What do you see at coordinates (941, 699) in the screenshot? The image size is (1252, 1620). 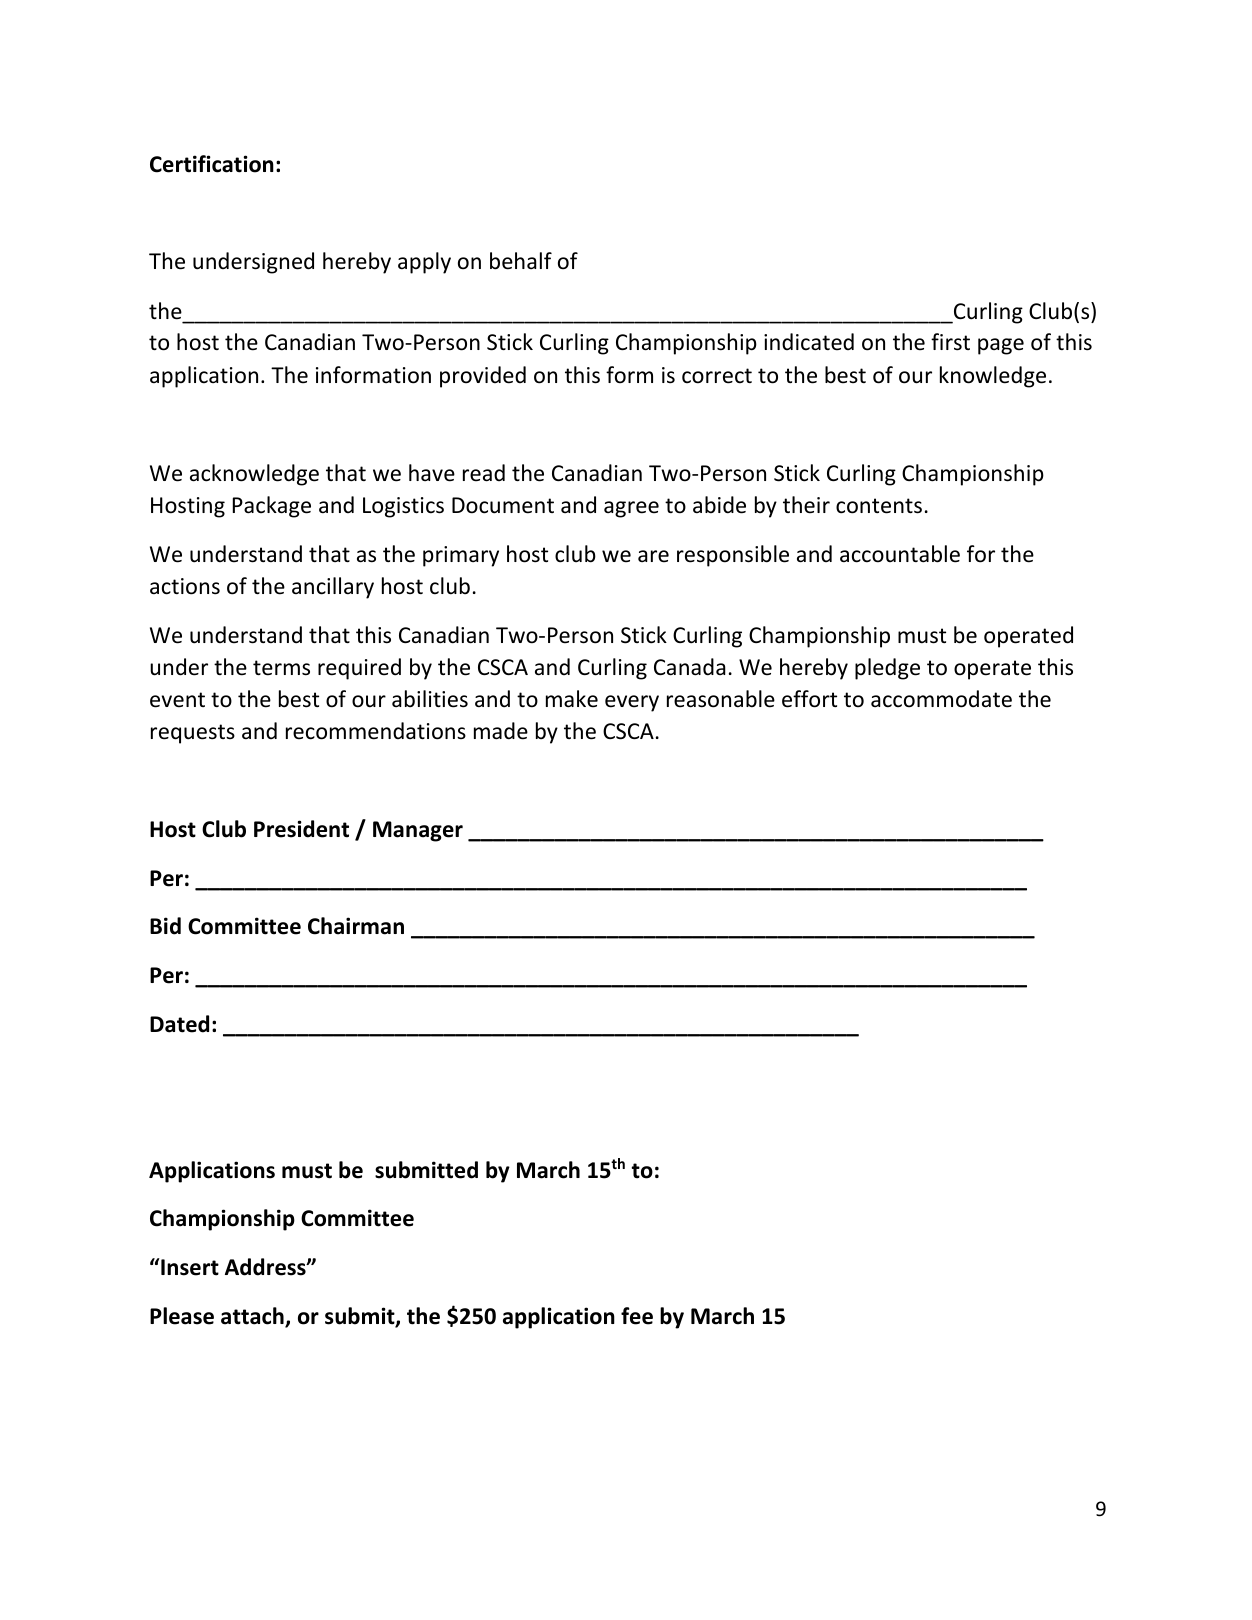 I see `accommodate` at bounding box center [941, 699].
